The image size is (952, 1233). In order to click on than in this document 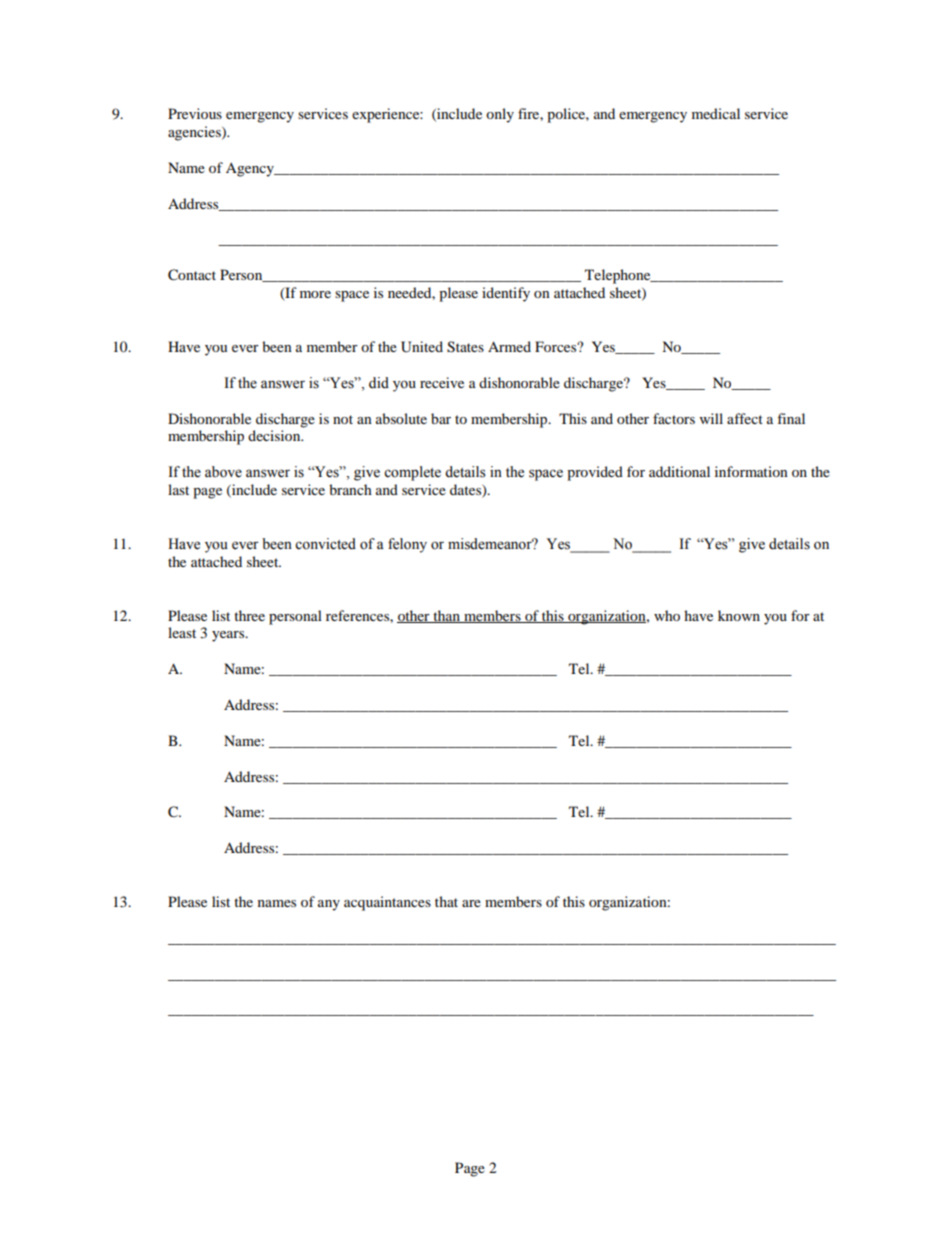, I will do `click(446, 616)`.
